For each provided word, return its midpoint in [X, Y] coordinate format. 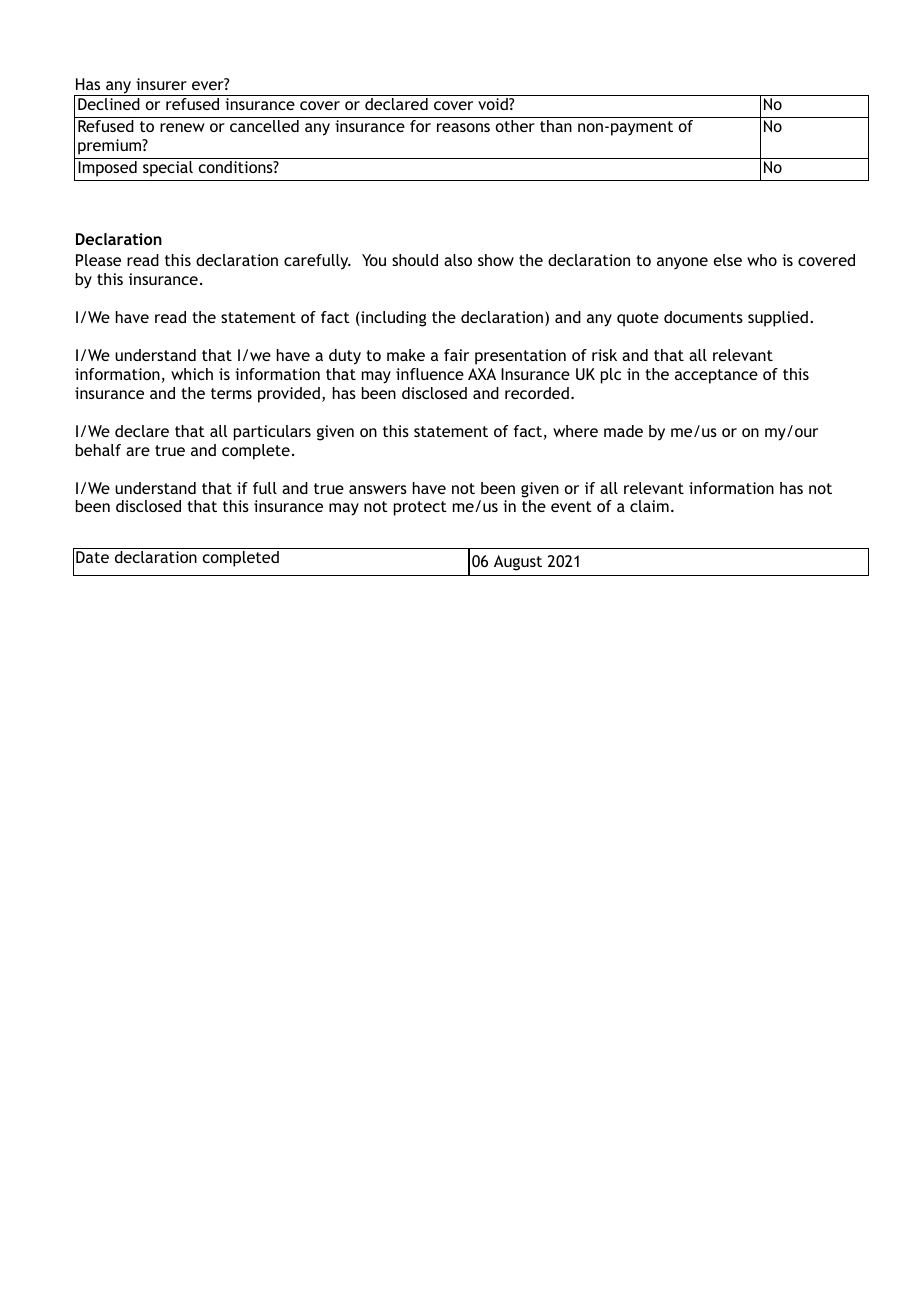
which [192, 374]
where [575, 431]
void [494, 104]
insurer [161, 84]
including [392, 319]
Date [92, 557]
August [518, 563]
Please [98, 260]
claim [649, 506]
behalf [98, 450]
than [556, 126]
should [415, 260]
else [727, 260]
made [623, 431]
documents [703, 317]
